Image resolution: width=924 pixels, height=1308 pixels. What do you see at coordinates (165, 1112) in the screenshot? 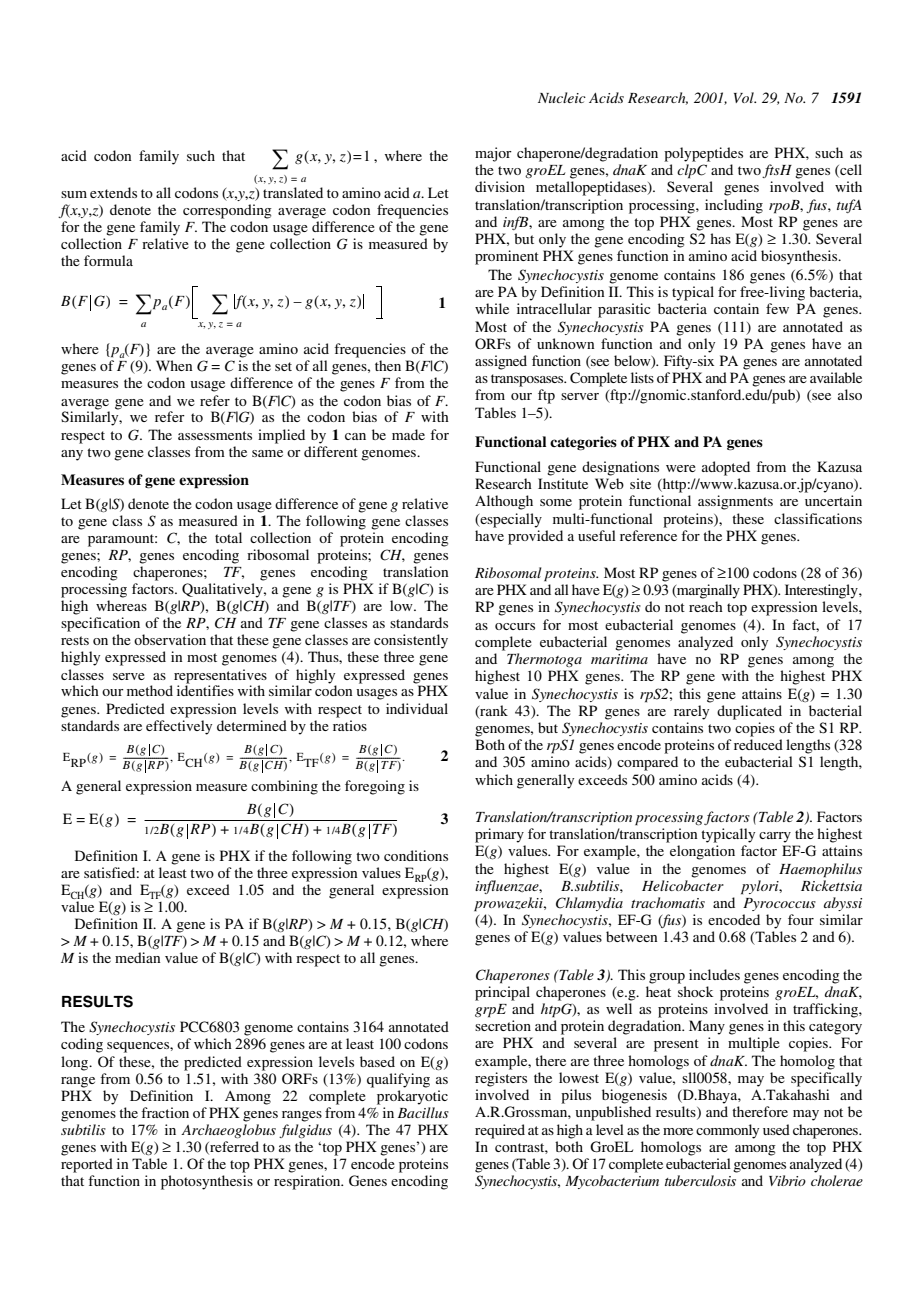
I see `fraction` at bounding box center [165, 1112].
